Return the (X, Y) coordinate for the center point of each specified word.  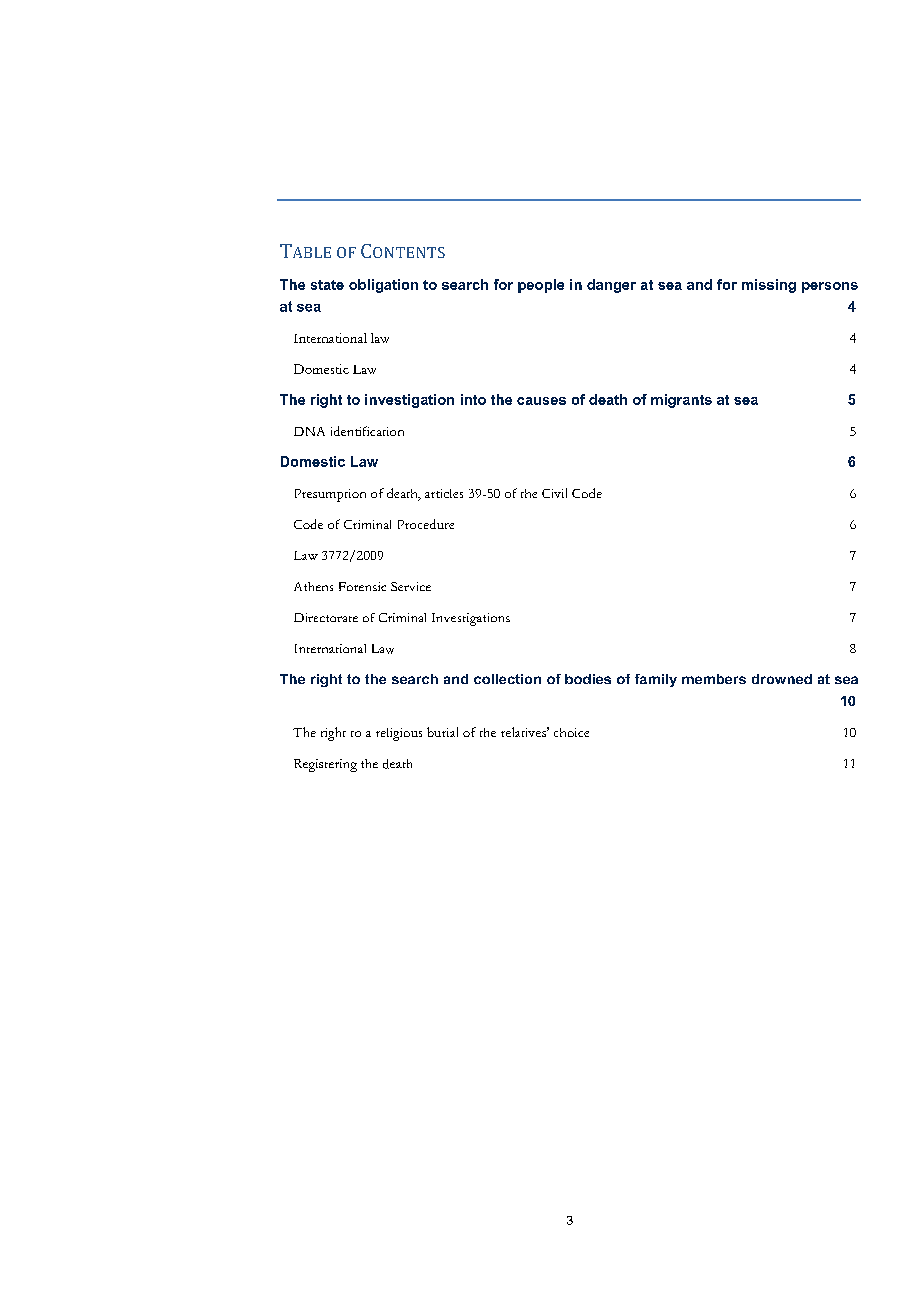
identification (367, 431)
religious (399, 734)
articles (444, 493)
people (541, 286)
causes (541, 401)
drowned (782, 679)
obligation (383, 286)
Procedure (426, 524)
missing (769, 286)
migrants (681, 401)
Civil (554, 493)
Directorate (326, 617)
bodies (588, 679)
